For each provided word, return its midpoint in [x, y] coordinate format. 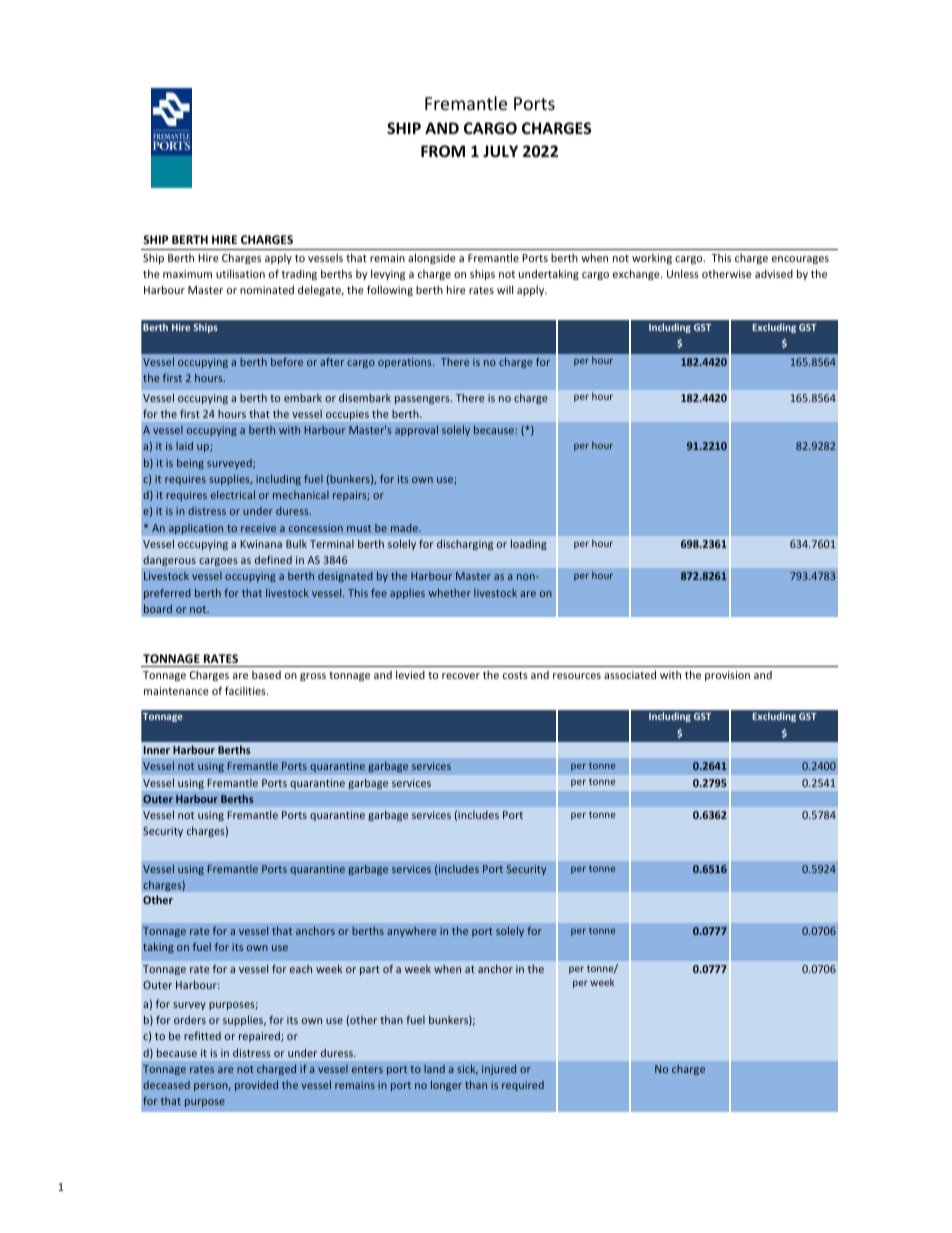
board [158, 608]
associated [630, 674]
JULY [500, 151]
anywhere [411, 932]
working [652, 258]
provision [727, 676]
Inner [157, 750]
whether [449, 592]
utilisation [240, 273]
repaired [260, 1036]
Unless [683, 273]
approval [416, 430]
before [287, 361]
